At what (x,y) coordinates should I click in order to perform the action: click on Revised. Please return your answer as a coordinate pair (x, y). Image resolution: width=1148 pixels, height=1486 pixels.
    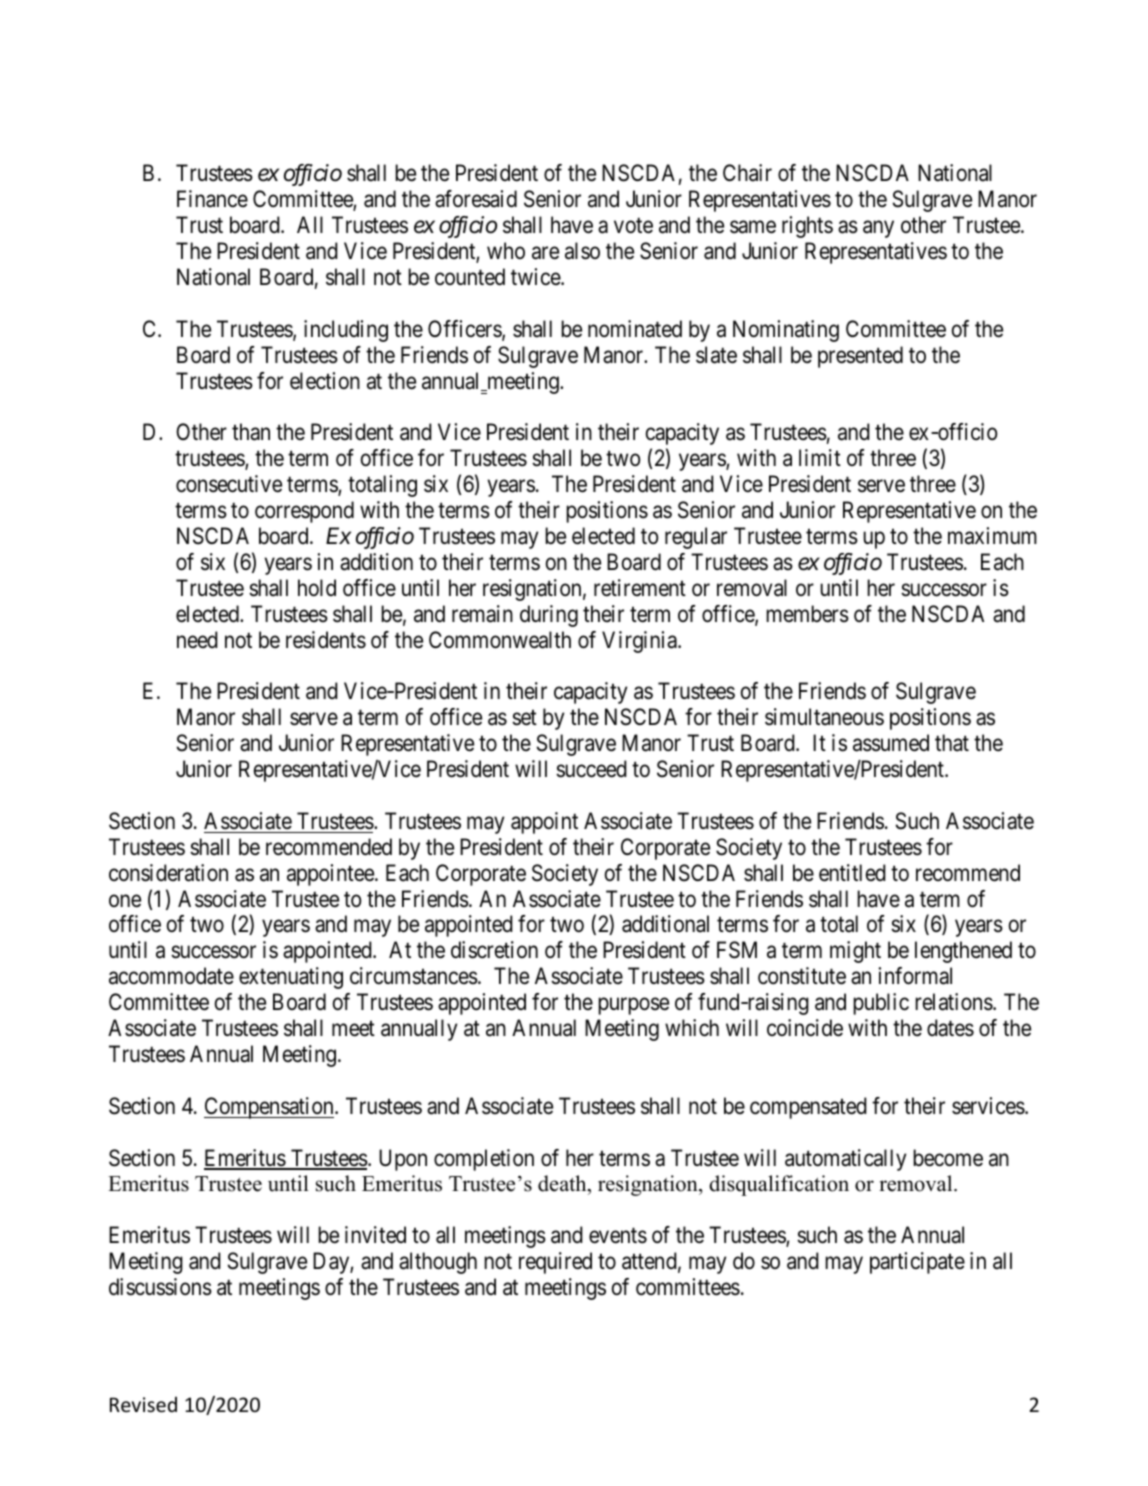
    Looking at the image, I should click on (143, 1405).
